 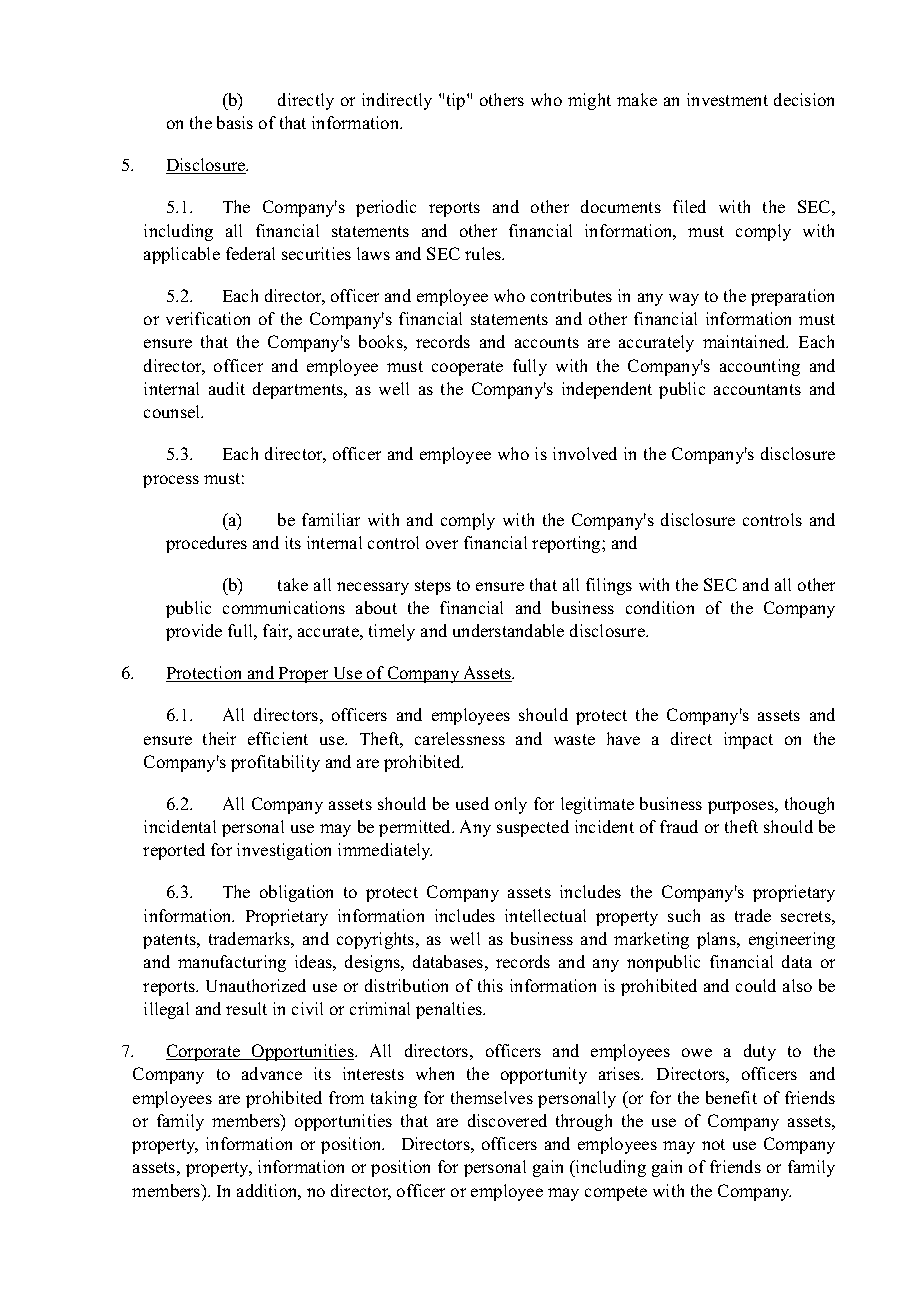 I want to click on fraud, so click(x=679, y=826).
